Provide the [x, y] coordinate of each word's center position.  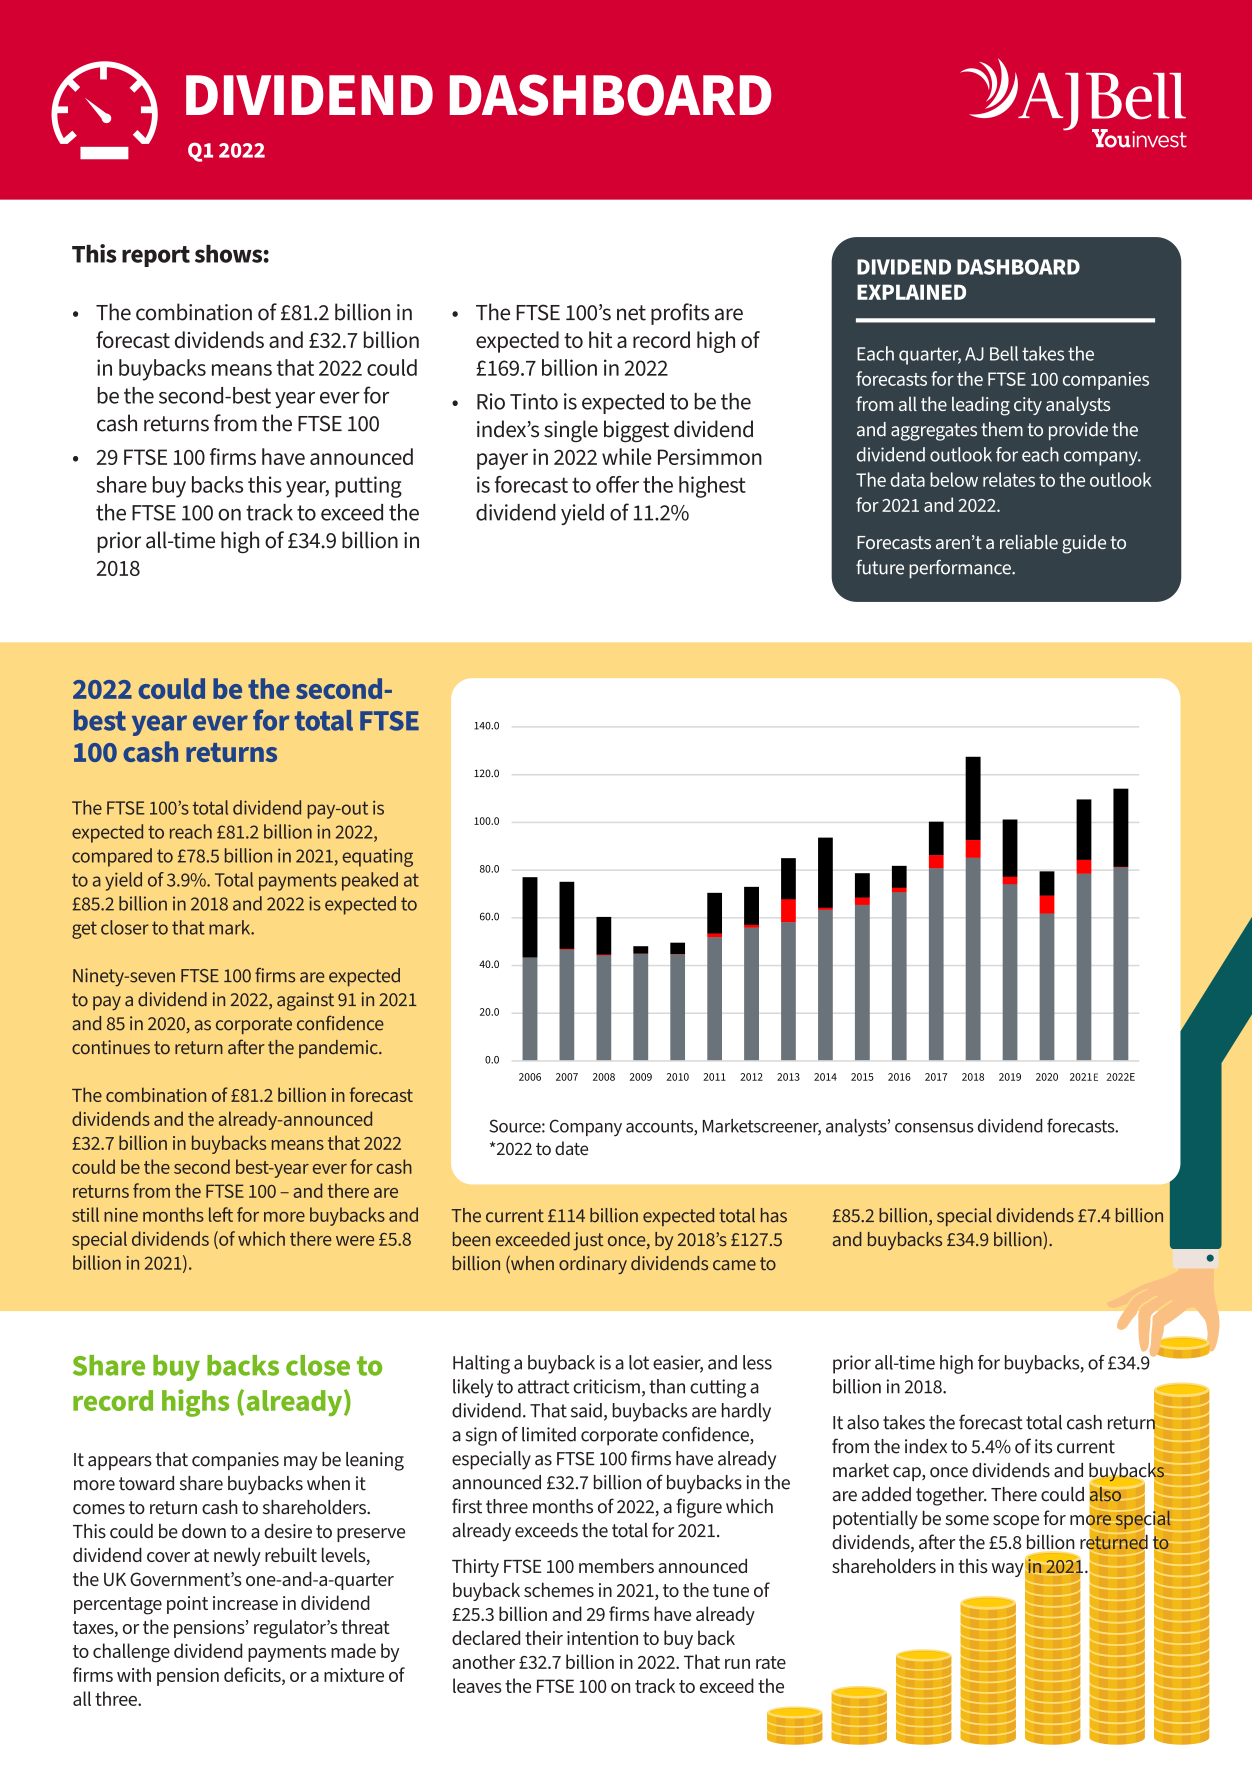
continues [111, 1047]
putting [368, 487]
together [951, 1496]
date [571, 1148]
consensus [934, 1128]
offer [617, 484]
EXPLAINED [911, 292]
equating [377, 857]
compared [112, 857]
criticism [606, 1386]
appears [120, 1463]
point [187, 1605]
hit [600, 339]
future [880, 567]
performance [961, 569]
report [156, 256]
